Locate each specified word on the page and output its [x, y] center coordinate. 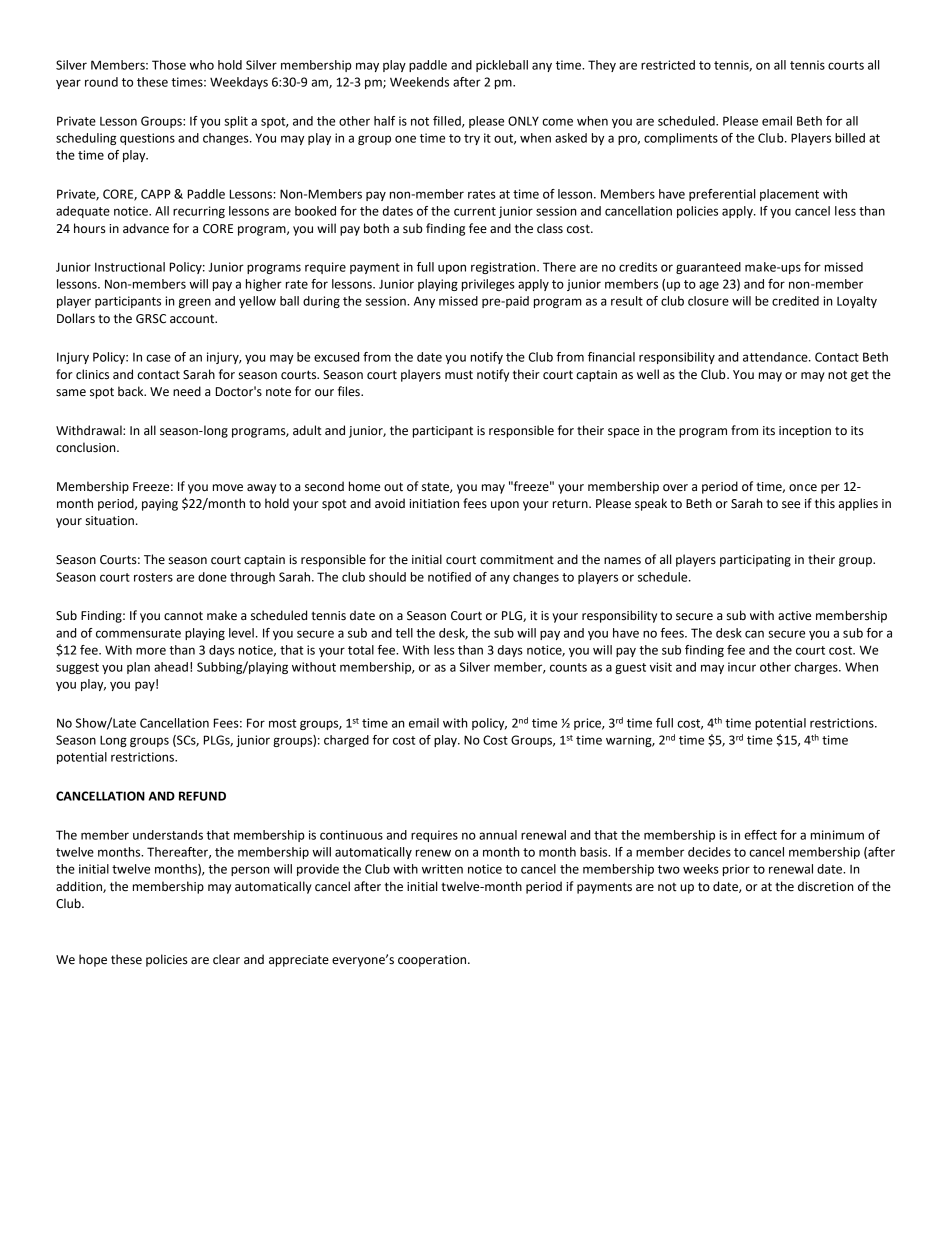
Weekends [419, 82]
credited [795, 301]
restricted [668, 65]
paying [160, 505]
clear [226, 959]
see [791, 505]
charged [346, 741]
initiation [434, 504]
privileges [488, 285]
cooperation [433, 961]
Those [169, 65]
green [195, 303]
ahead [171, 667]
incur [742, 667]
